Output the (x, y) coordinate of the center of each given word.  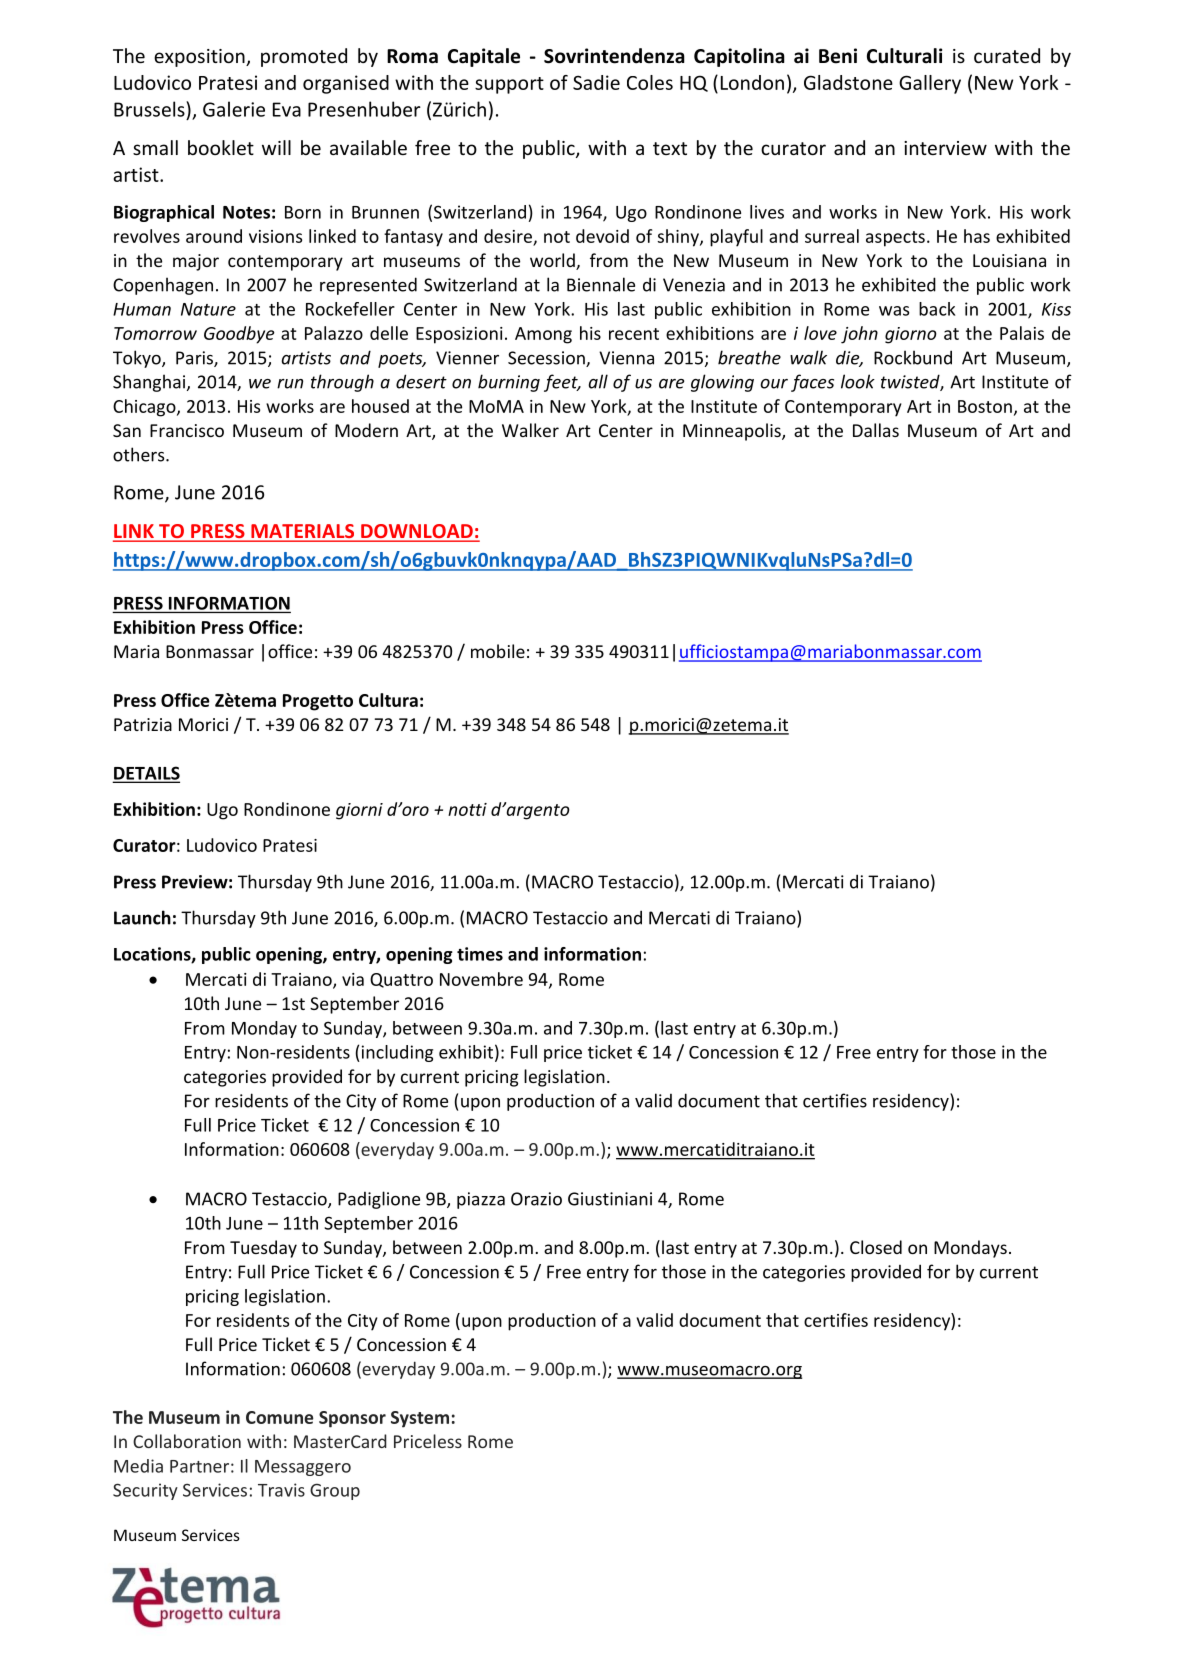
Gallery (930, 84)
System (420, 1419)
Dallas (876, 430)
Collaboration (187, 1441)
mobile (498, 651)
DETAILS (146, 774)
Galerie (234, 109)
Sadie (596, 82)
